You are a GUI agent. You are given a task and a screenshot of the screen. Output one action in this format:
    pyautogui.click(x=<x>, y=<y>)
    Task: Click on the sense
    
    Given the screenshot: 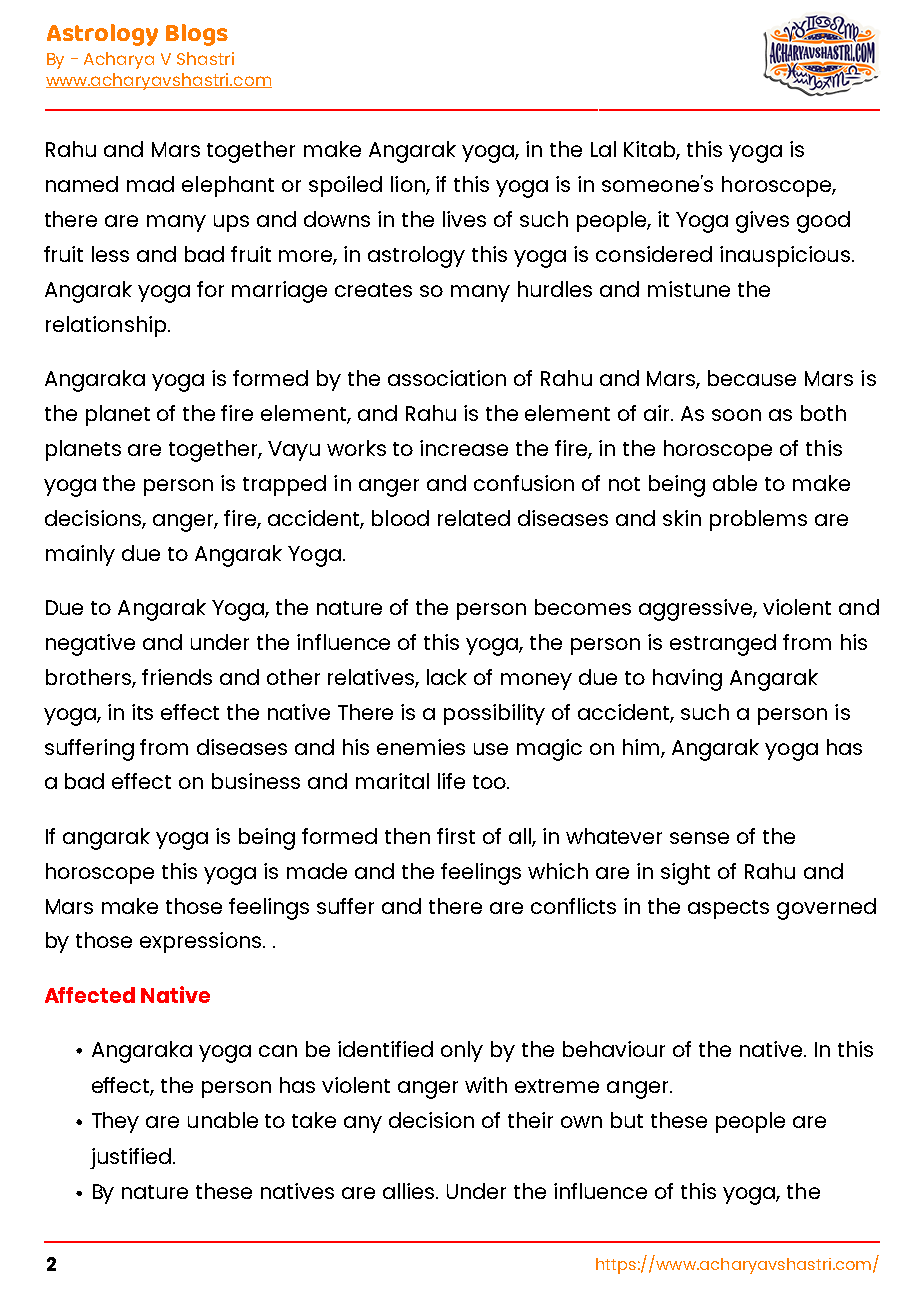 What is the action you would take?
    pyautogui.click(x=699, y=838)
